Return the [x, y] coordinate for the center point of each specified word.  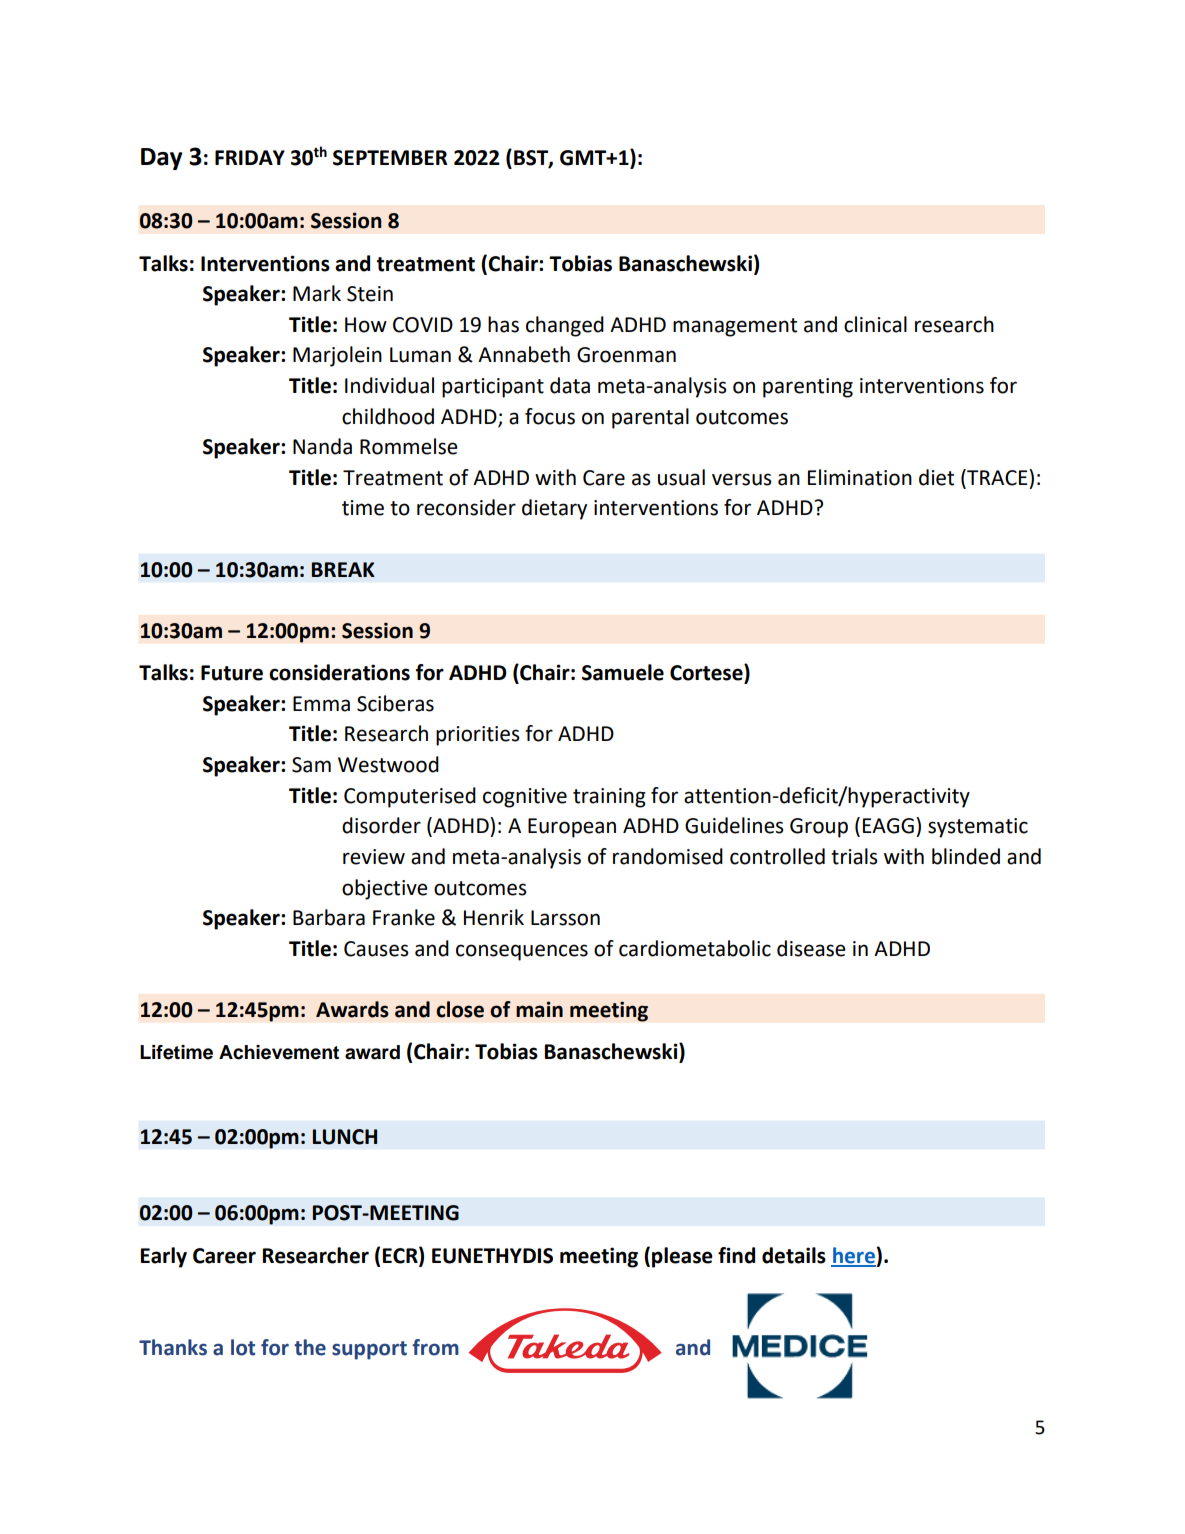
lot [243, 1347]
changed [565, 326]
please [682, 1257]
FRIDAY [250, 157]
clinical [875, 324]
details [794, 1255]
